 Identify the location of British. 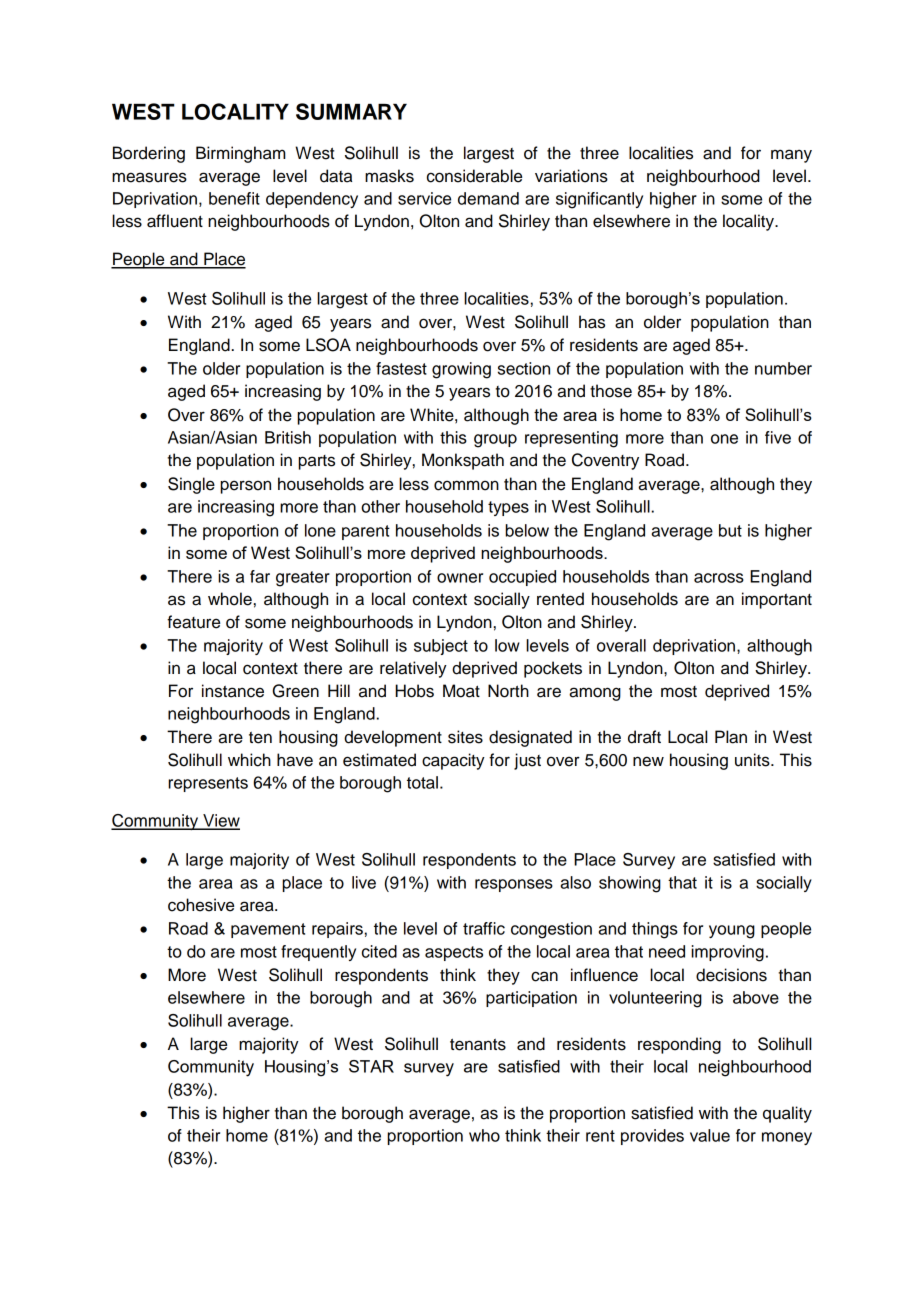
(288, 437).
